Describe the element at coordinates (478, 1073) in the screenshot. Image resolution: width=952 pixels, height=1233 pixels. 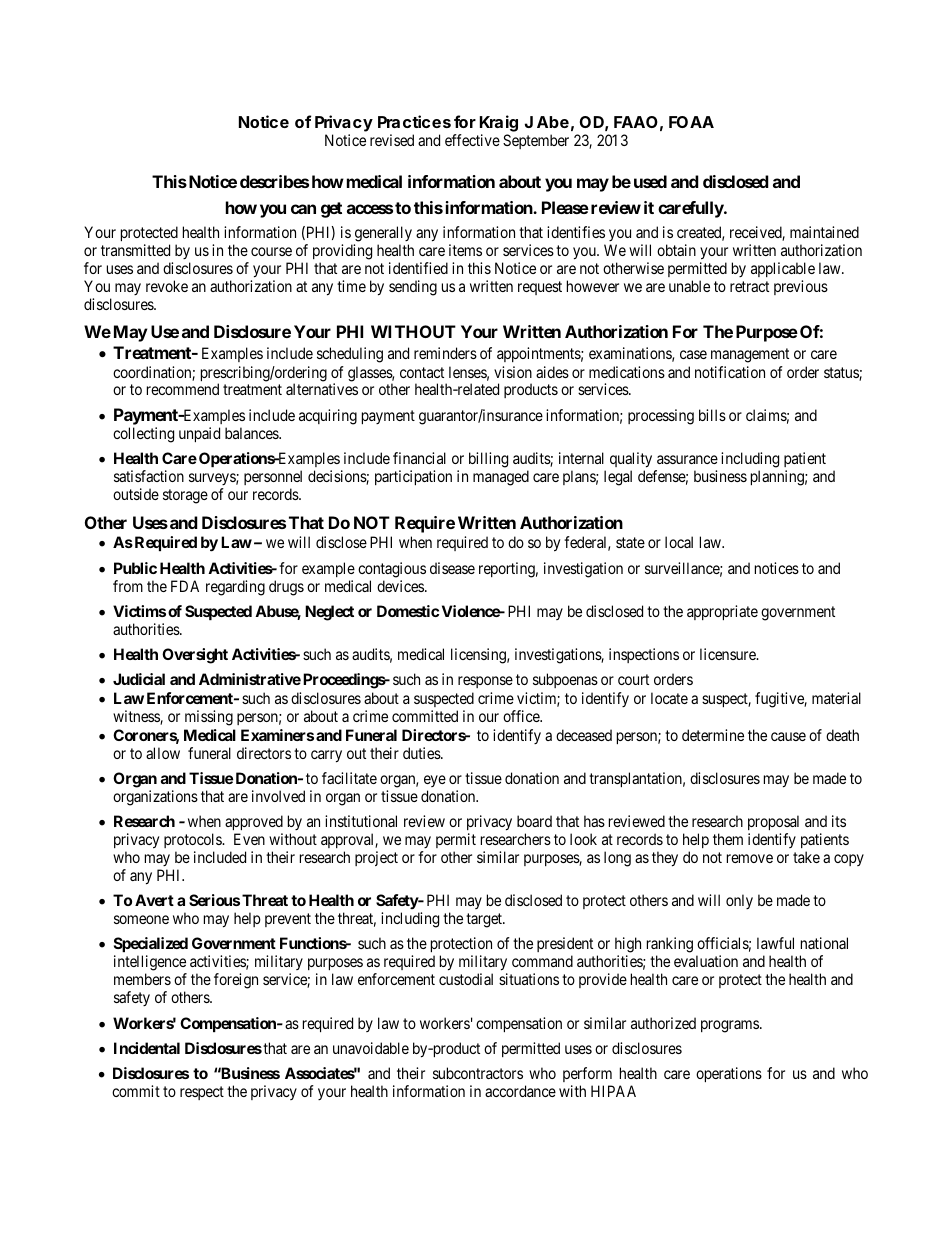
I see `subcontractors` at that location.
